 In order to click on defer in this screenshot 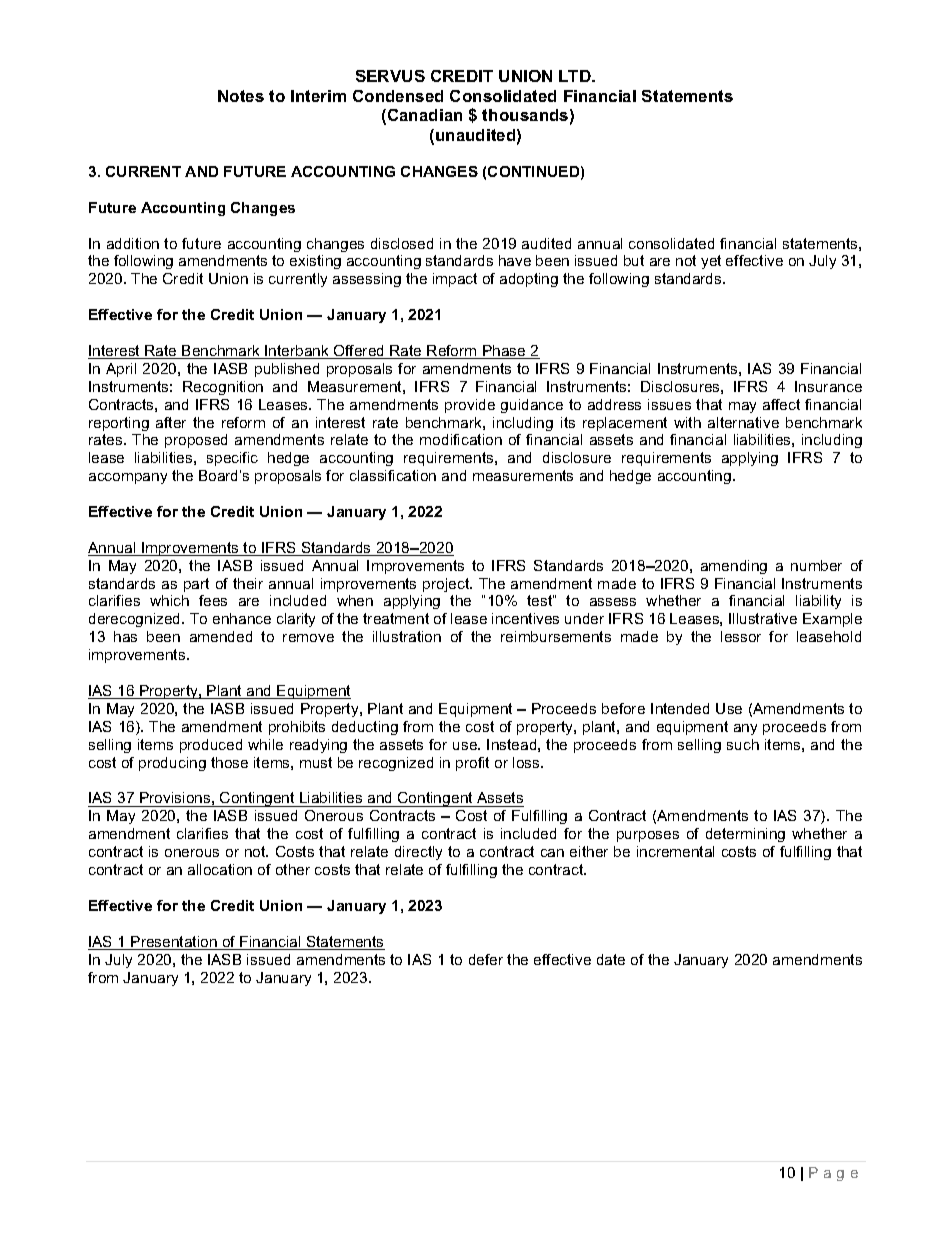, I will do `click(486, 959)`.
